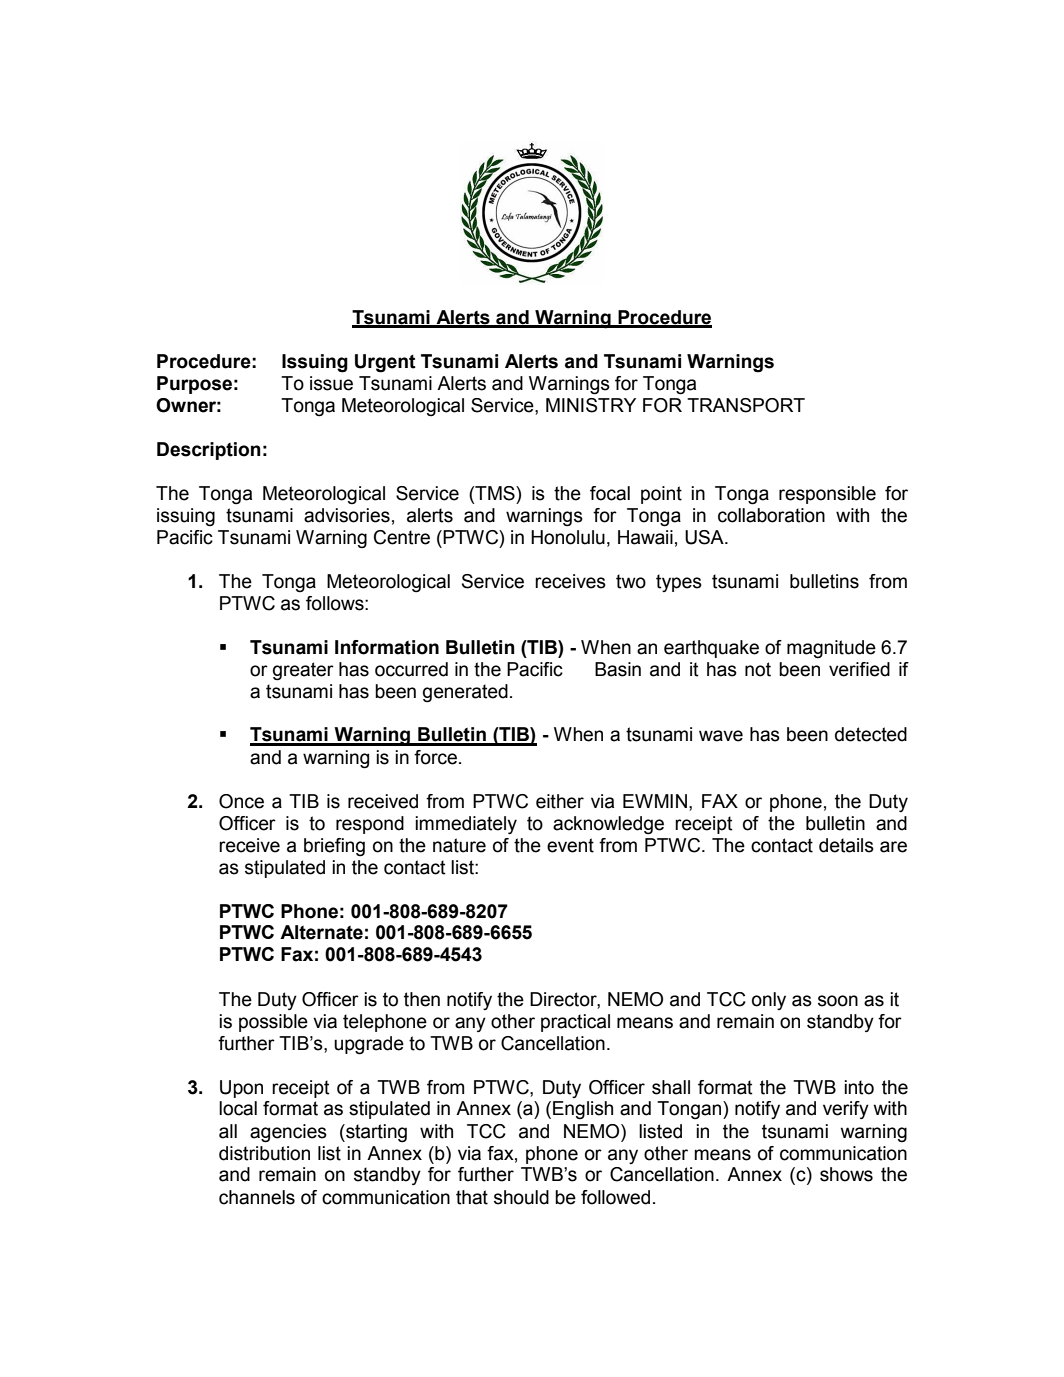 The width and height of the screenshot is (1064, 1377). Describe the element at coordinates (264, 1153) in the screenshot. I see `distribution` at that location.
